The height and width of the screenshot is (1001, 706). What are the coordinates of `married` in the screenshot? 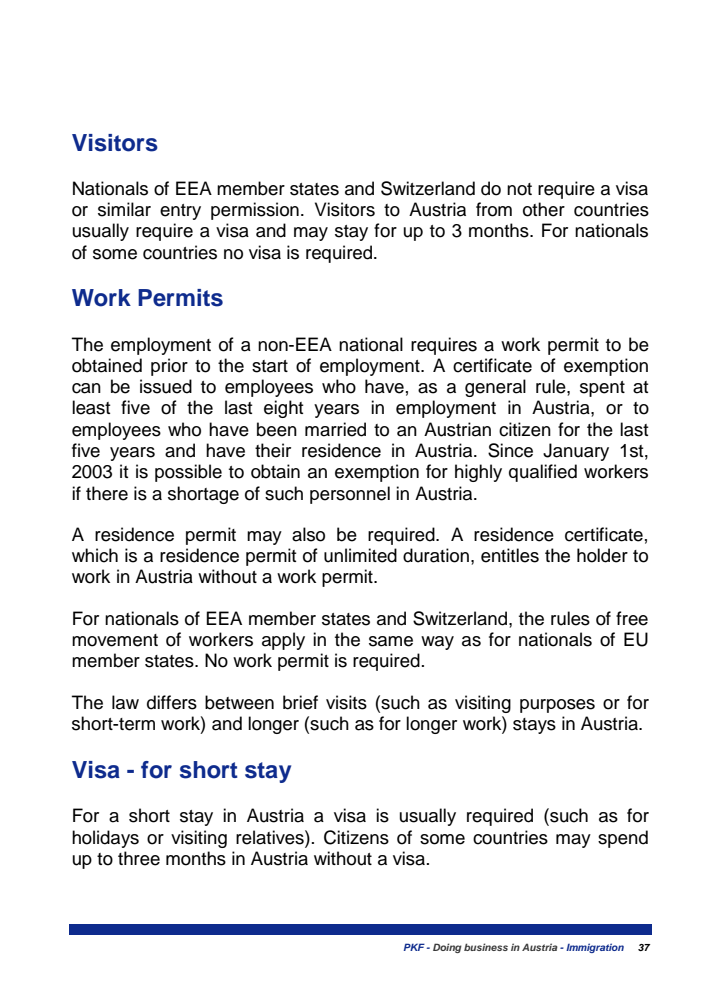 It's located at (335, 429).
